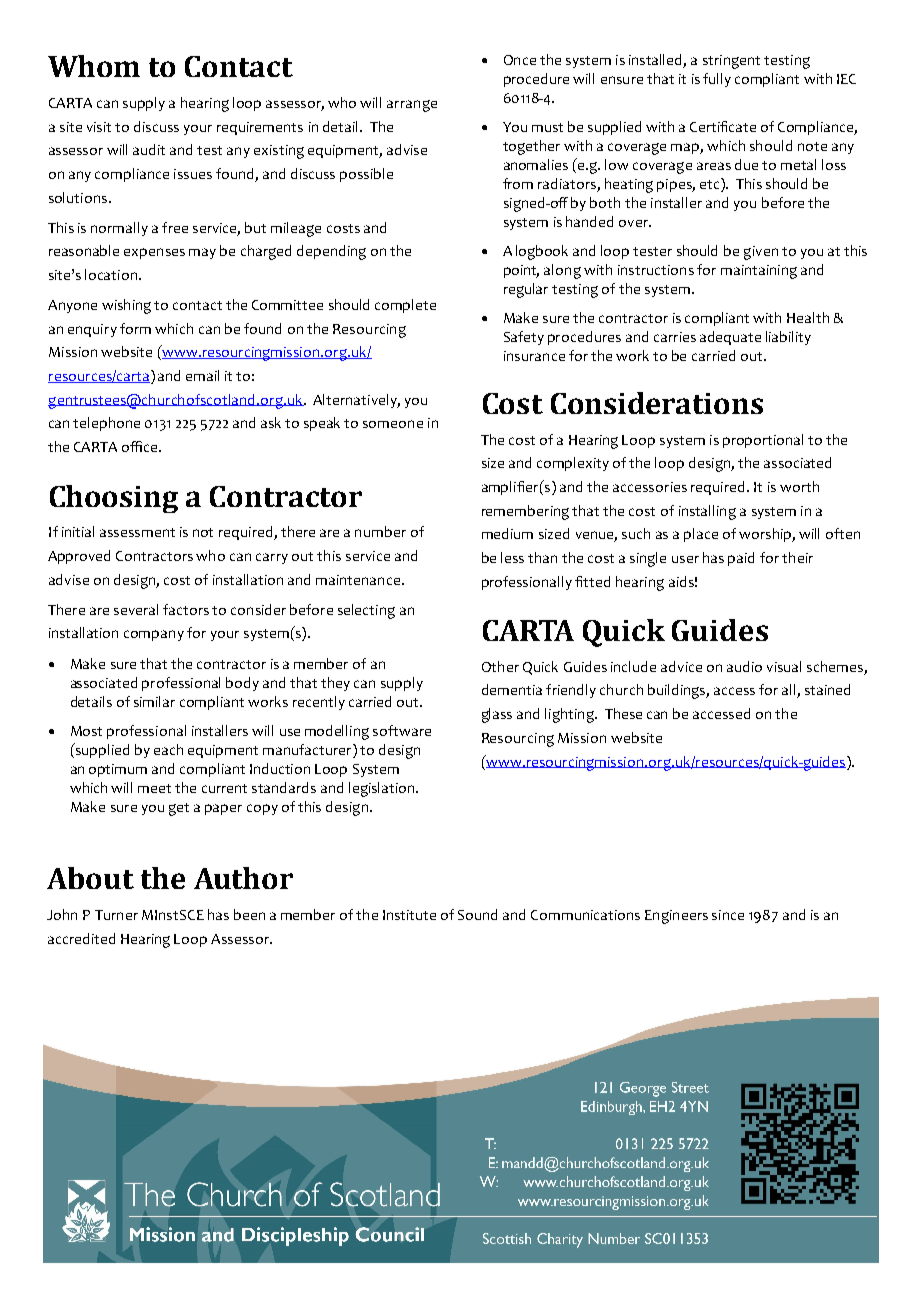 The height and width of the document is (1308, 924). I want to click on Whom, so click(94, 66).
